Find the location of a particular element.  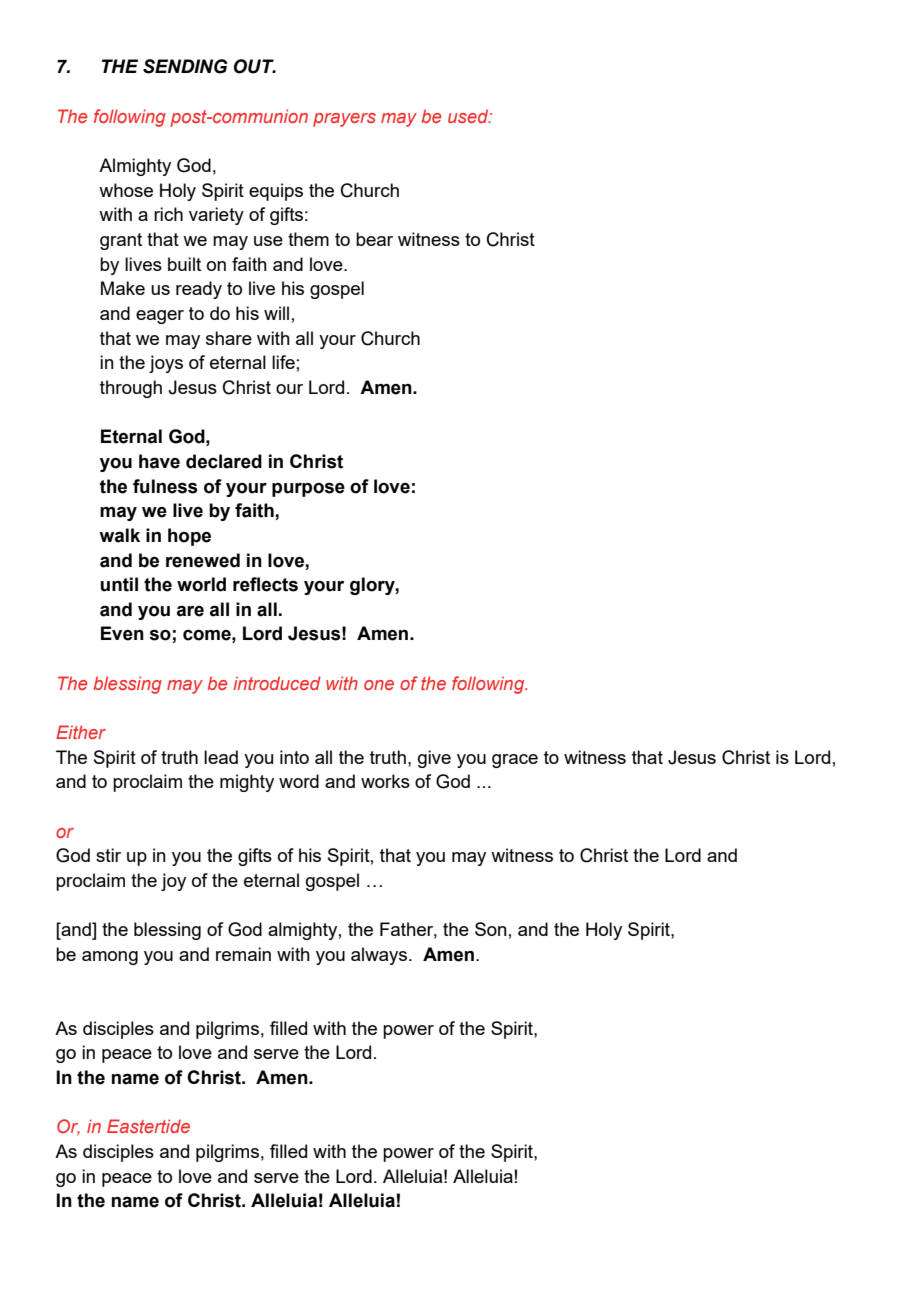

prayers is located at coordinates (344, 120).
